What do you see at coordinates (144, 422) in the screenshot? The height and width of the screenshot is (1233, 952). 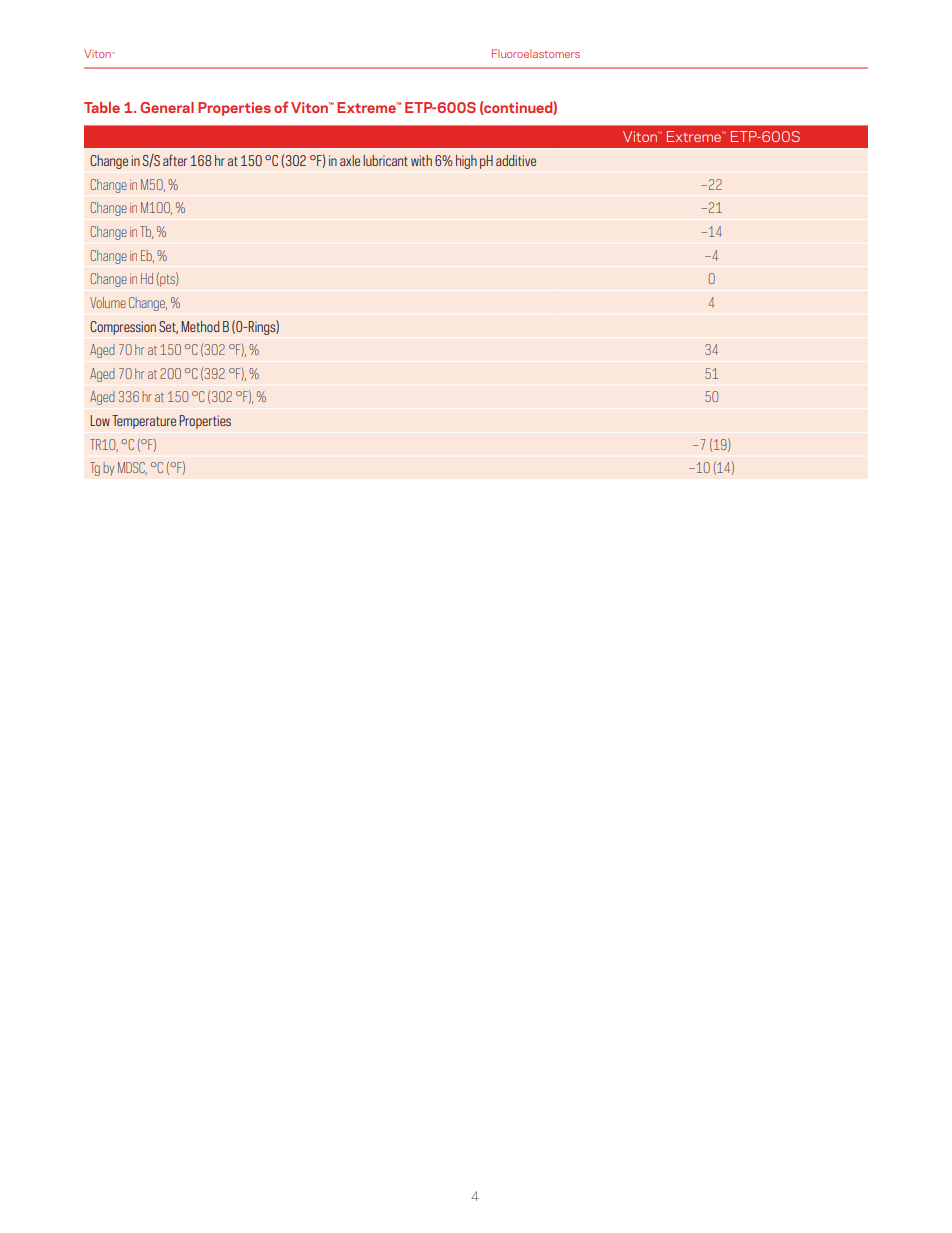 I see `Temperature` at bounding box center [144, 422].
